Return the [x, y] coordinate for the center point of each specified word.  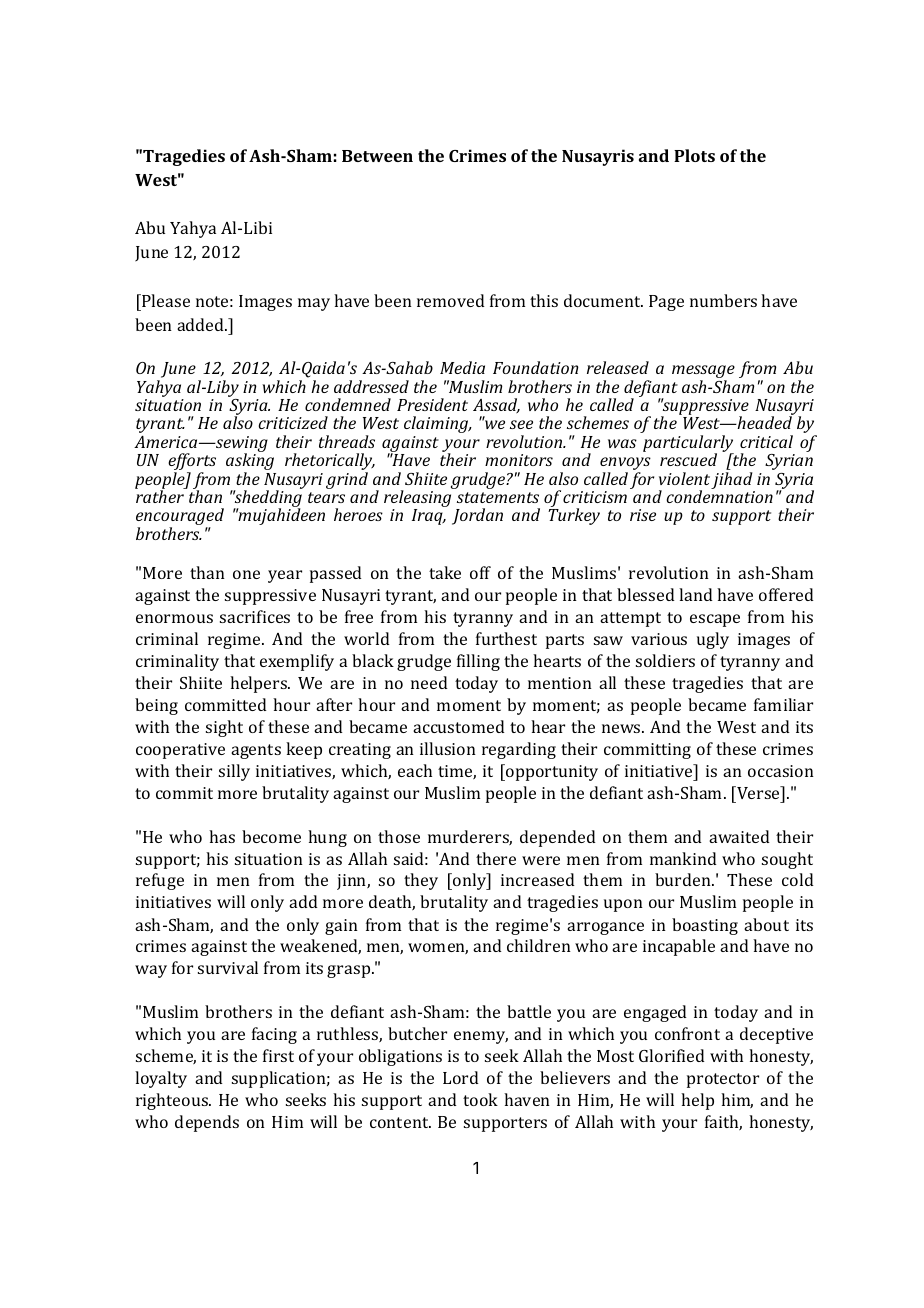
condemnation [719, 495]
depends [207, 1123]
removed [451, 300]
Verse [758, 792]
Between [377, 156]
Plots [694, 155]
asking [250, 463]
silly [234, 772]
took [480, 1099]
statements [498, 497]
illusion [448, 748]
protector [723, 1080]
